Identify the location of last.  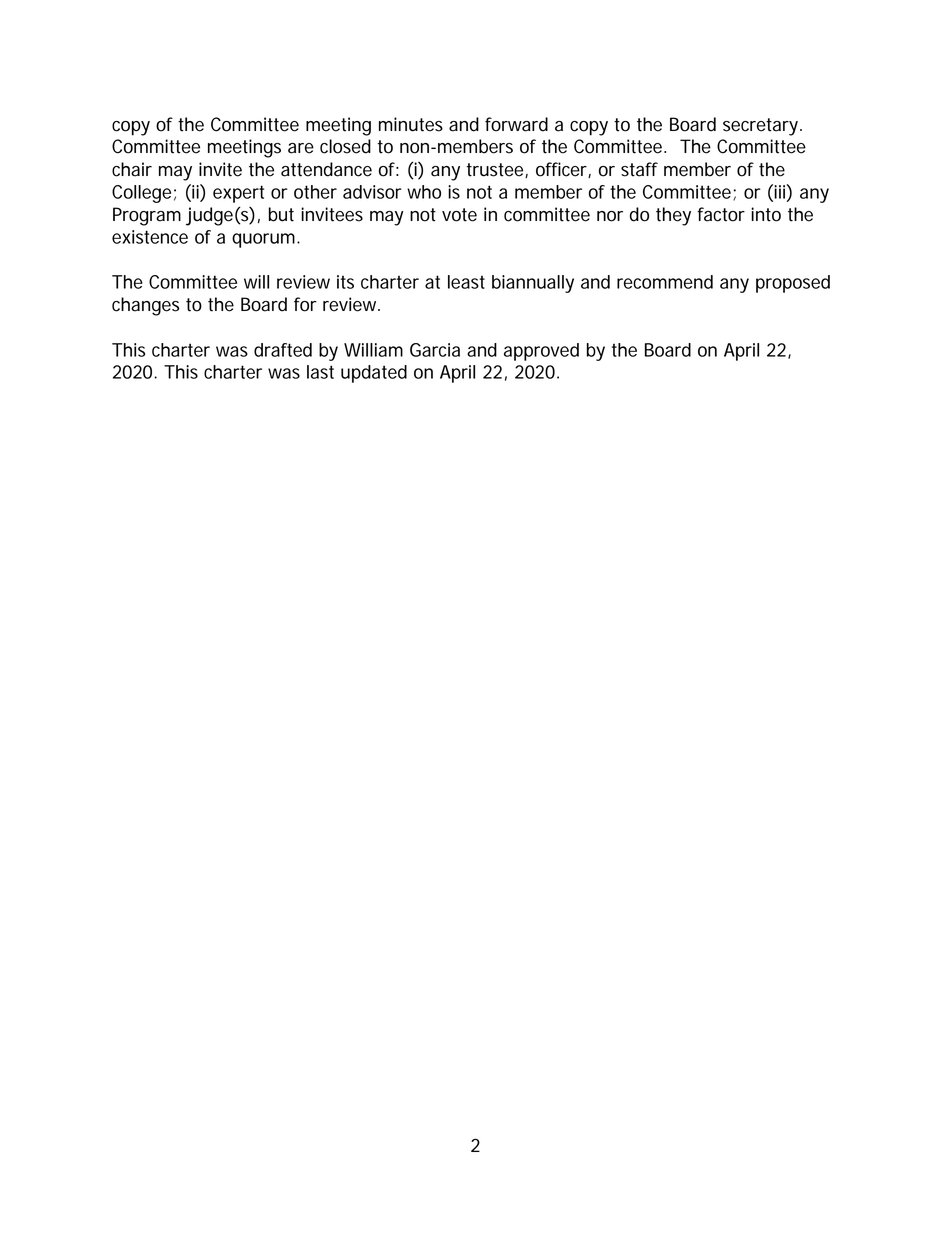
(320, 372).
